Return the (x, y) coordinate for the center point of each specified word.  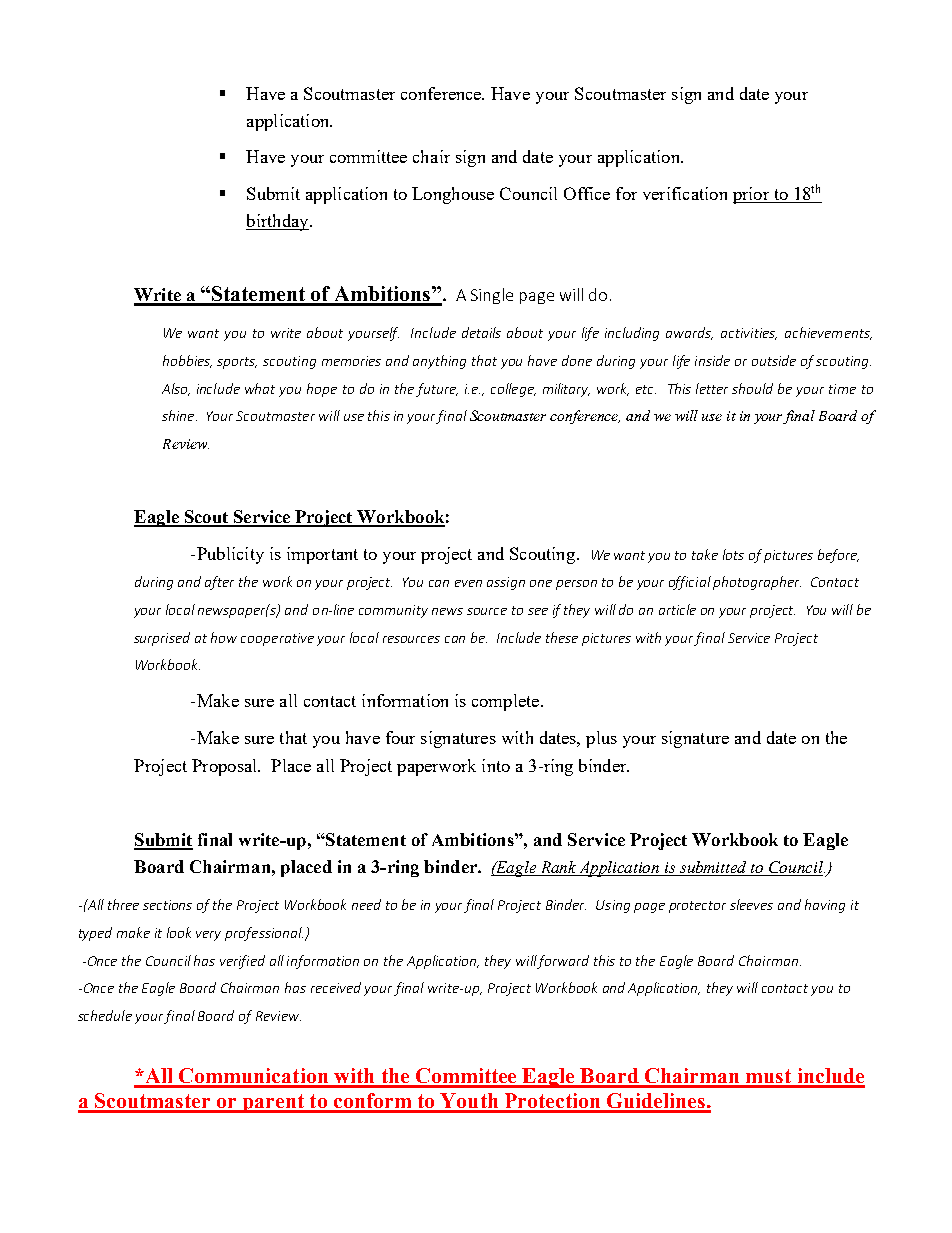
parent (273, 1103)
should (752, 388)
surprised (162, 639)
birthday (278, 222)
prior (752, 195)
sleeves (751, 904)
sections (167, 905)
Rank (558, 868)
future (437, 390)
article (677, 609)
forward (563, 962)
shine (179, 415)
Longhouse (453, 195)
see (538, 611)
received (336, 987)
